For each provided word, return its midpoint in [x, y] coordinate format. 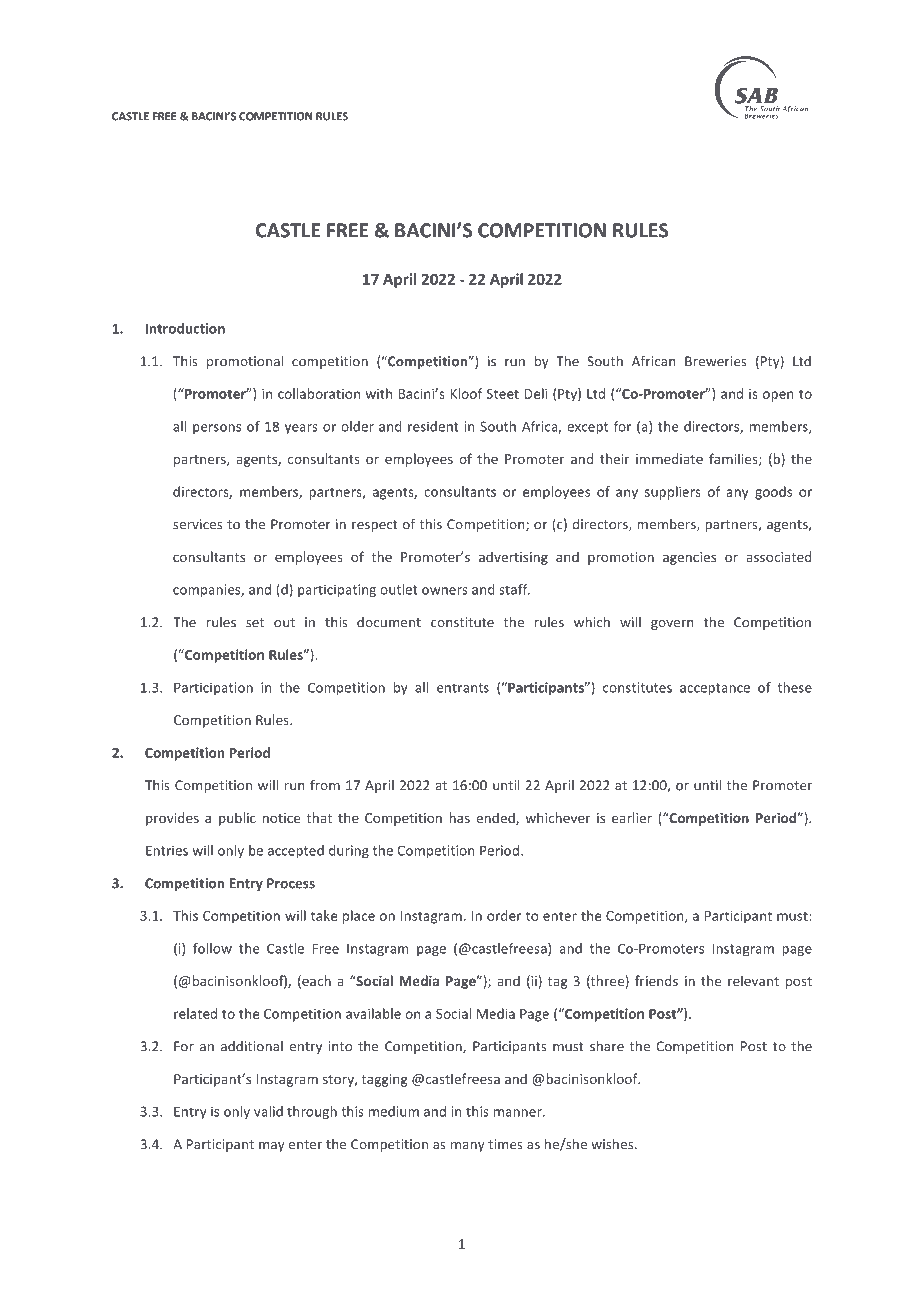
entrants [463, 688]
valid [268, 1111]
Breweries [716, 361]
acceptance [715, 689]
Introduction [185, 328]
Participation [213, 688]
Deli [536, 393]
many [468, 1147]
